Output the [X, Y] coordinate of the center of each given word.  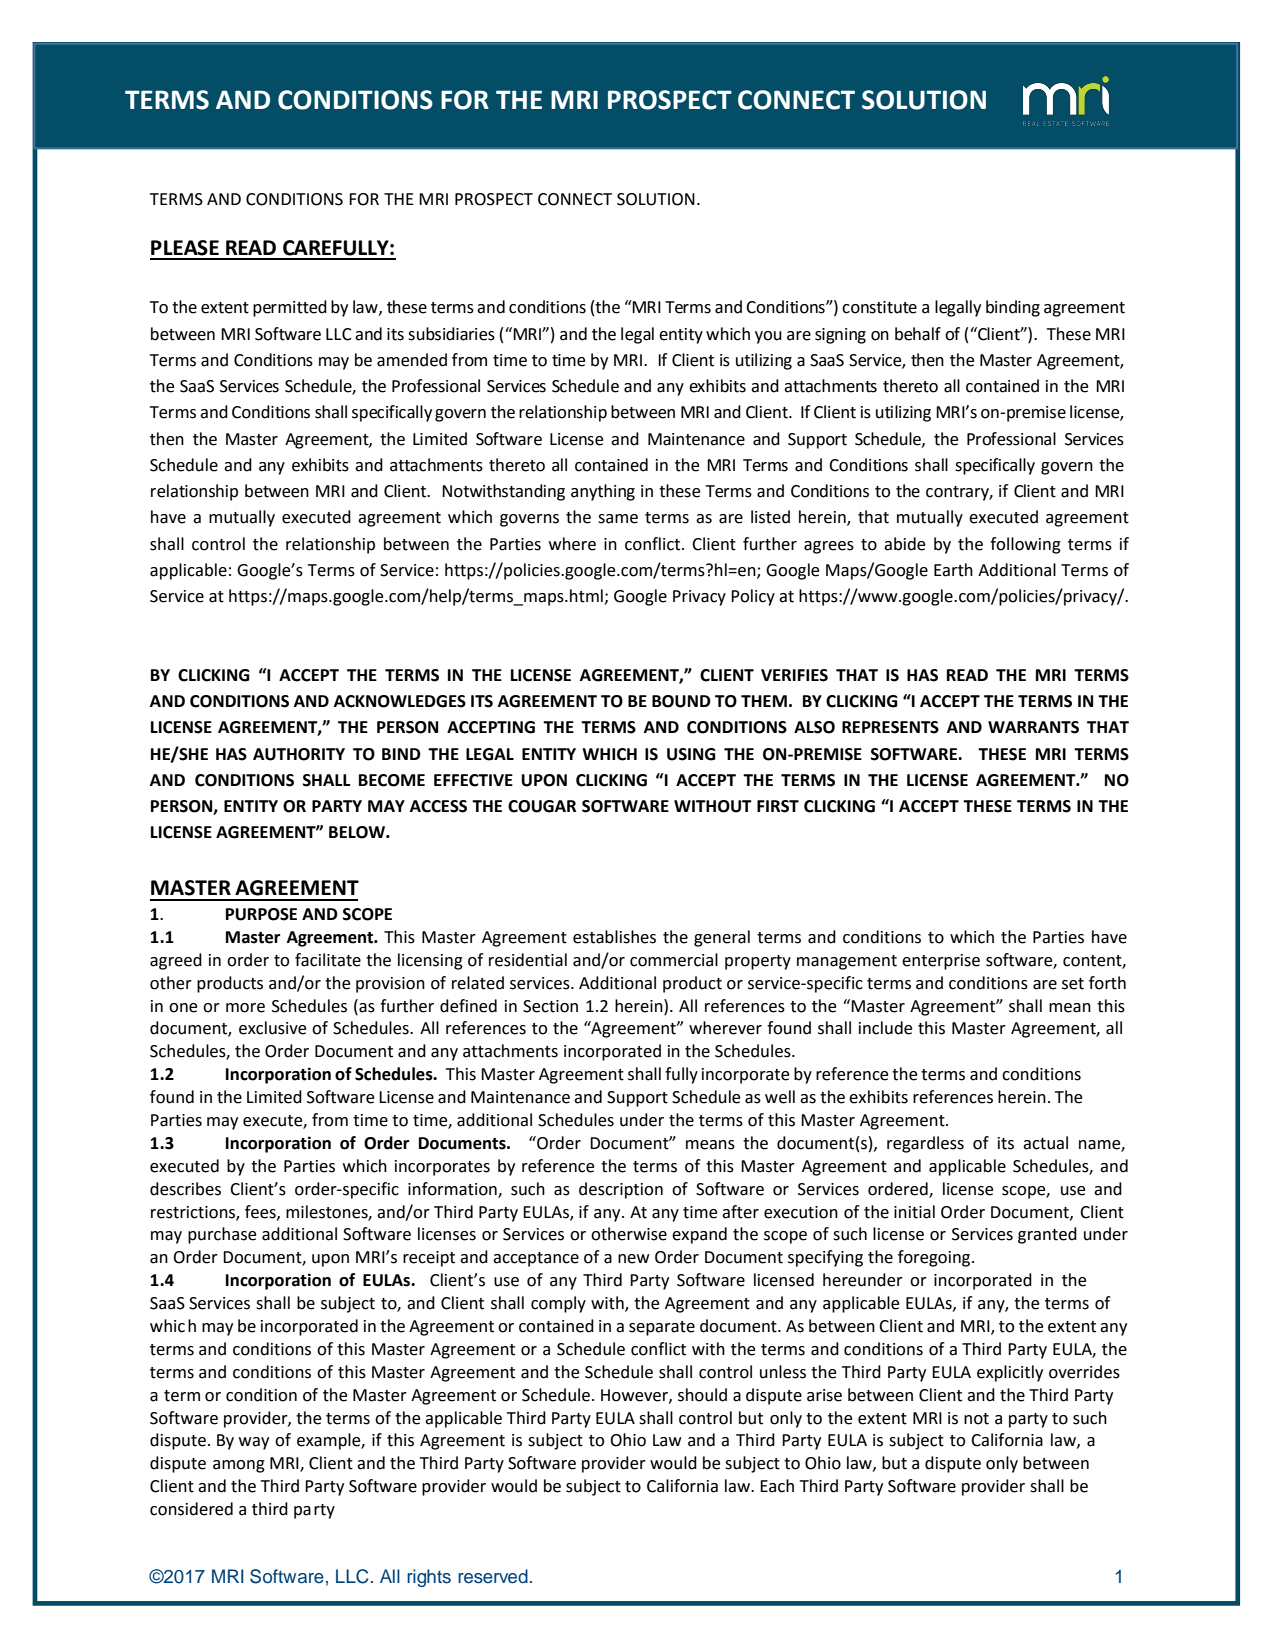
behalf [918, 334]
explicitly [1010, 1373]
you [768, 337]
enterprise [941, 962]
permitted [290, 308]
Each [777, 1486]
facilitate [328, 960]
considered [191, 1509]
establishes [614, 937]
